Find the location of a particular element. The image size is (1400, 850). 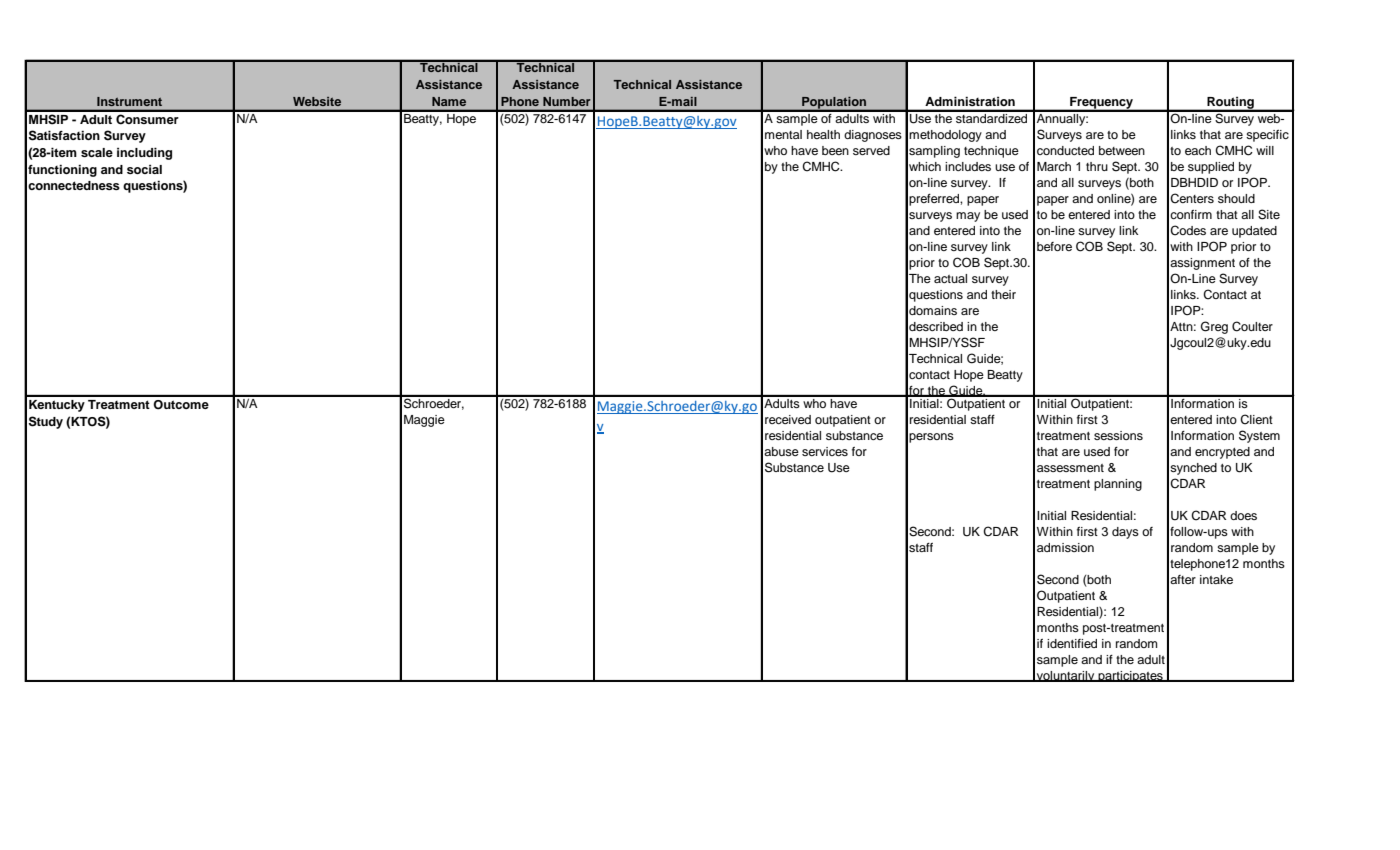

mental is located at coordinates (783, 134).
